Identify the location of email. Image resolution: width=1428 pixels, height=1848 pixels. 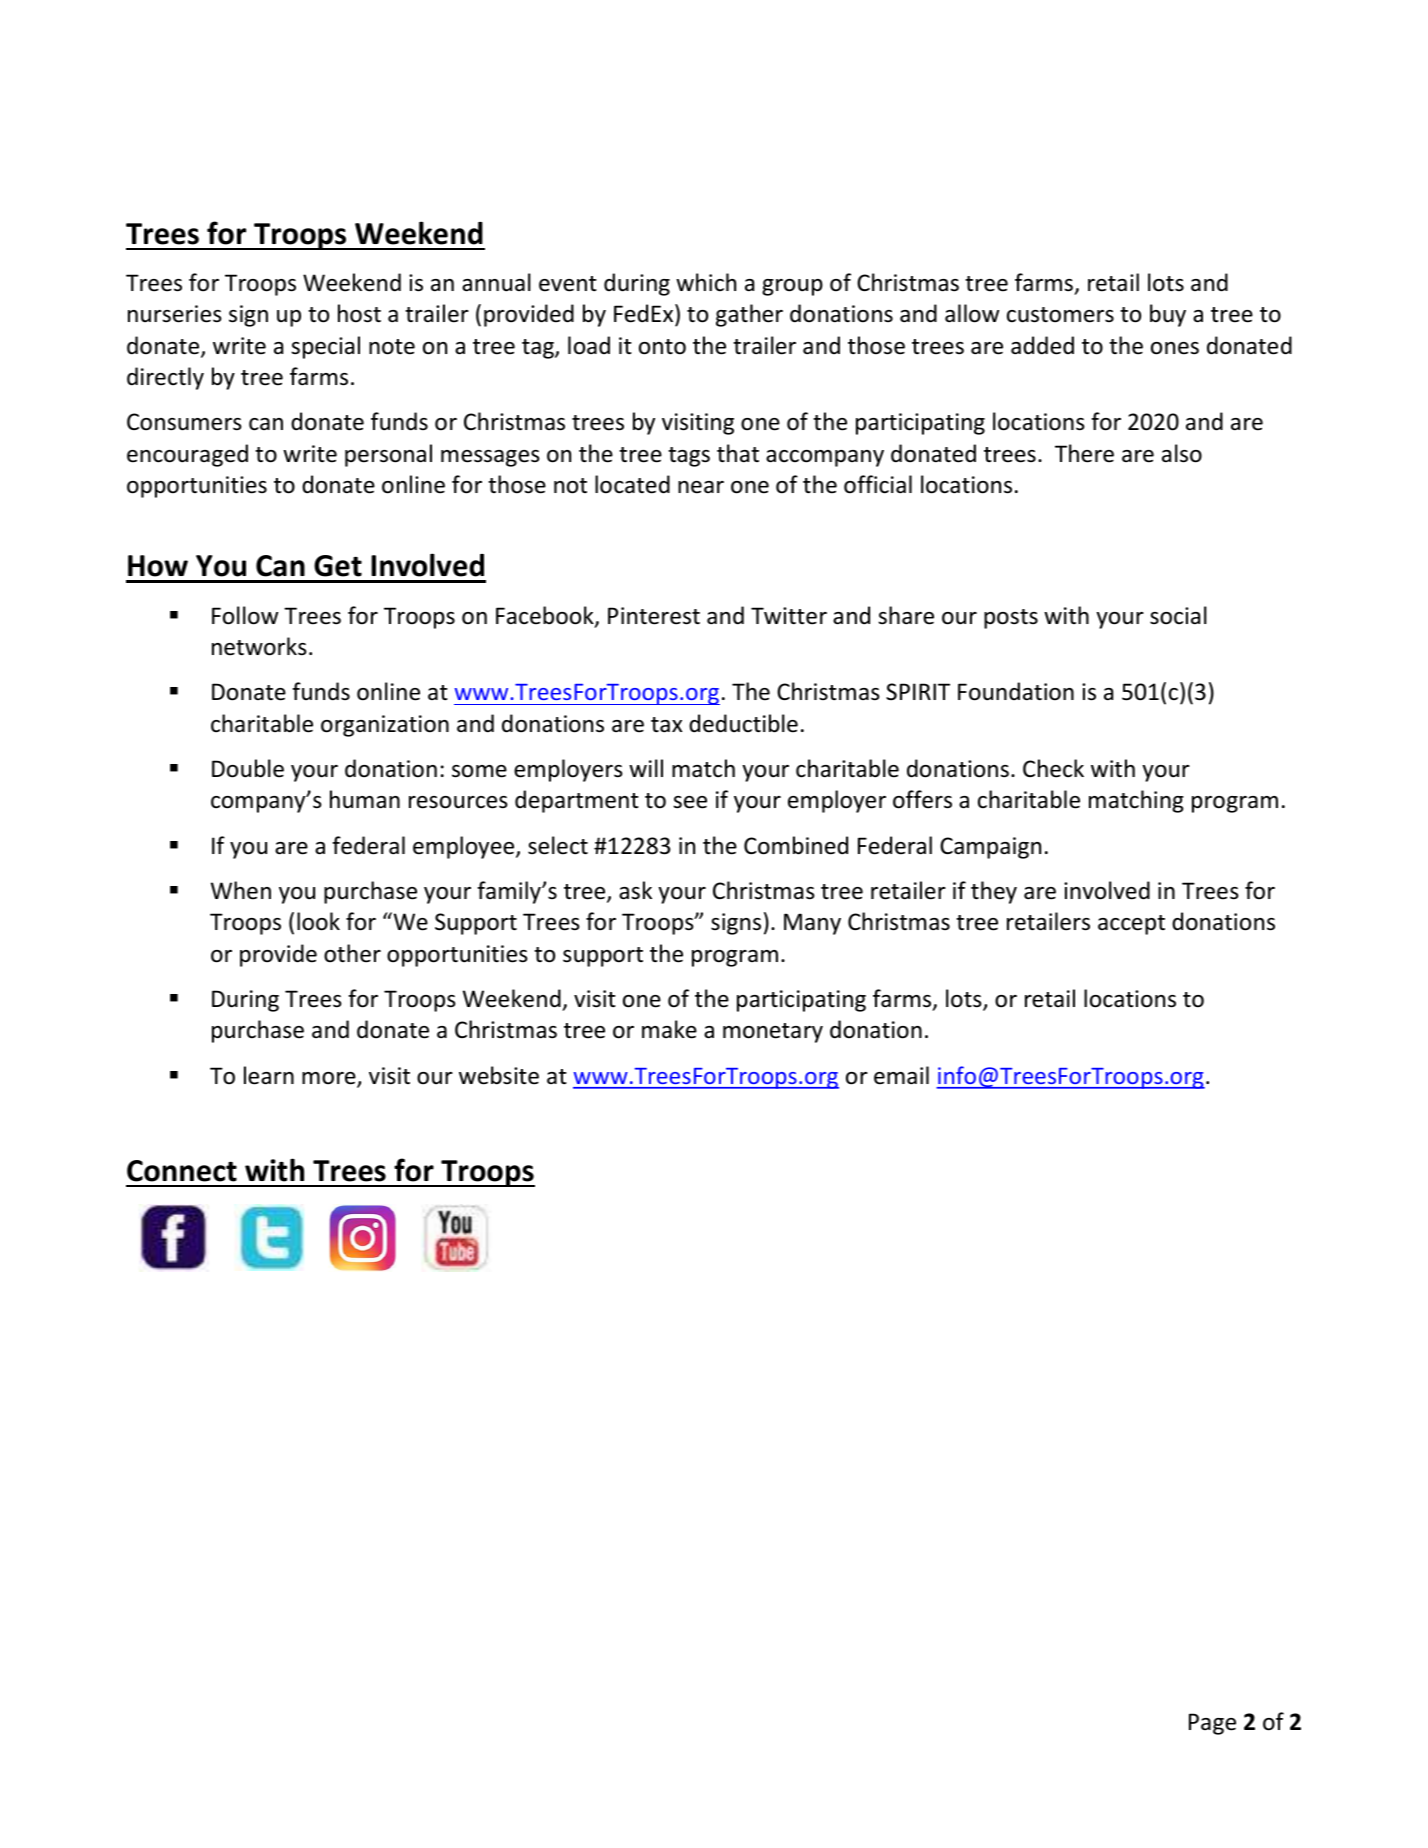
(901, 1075).
